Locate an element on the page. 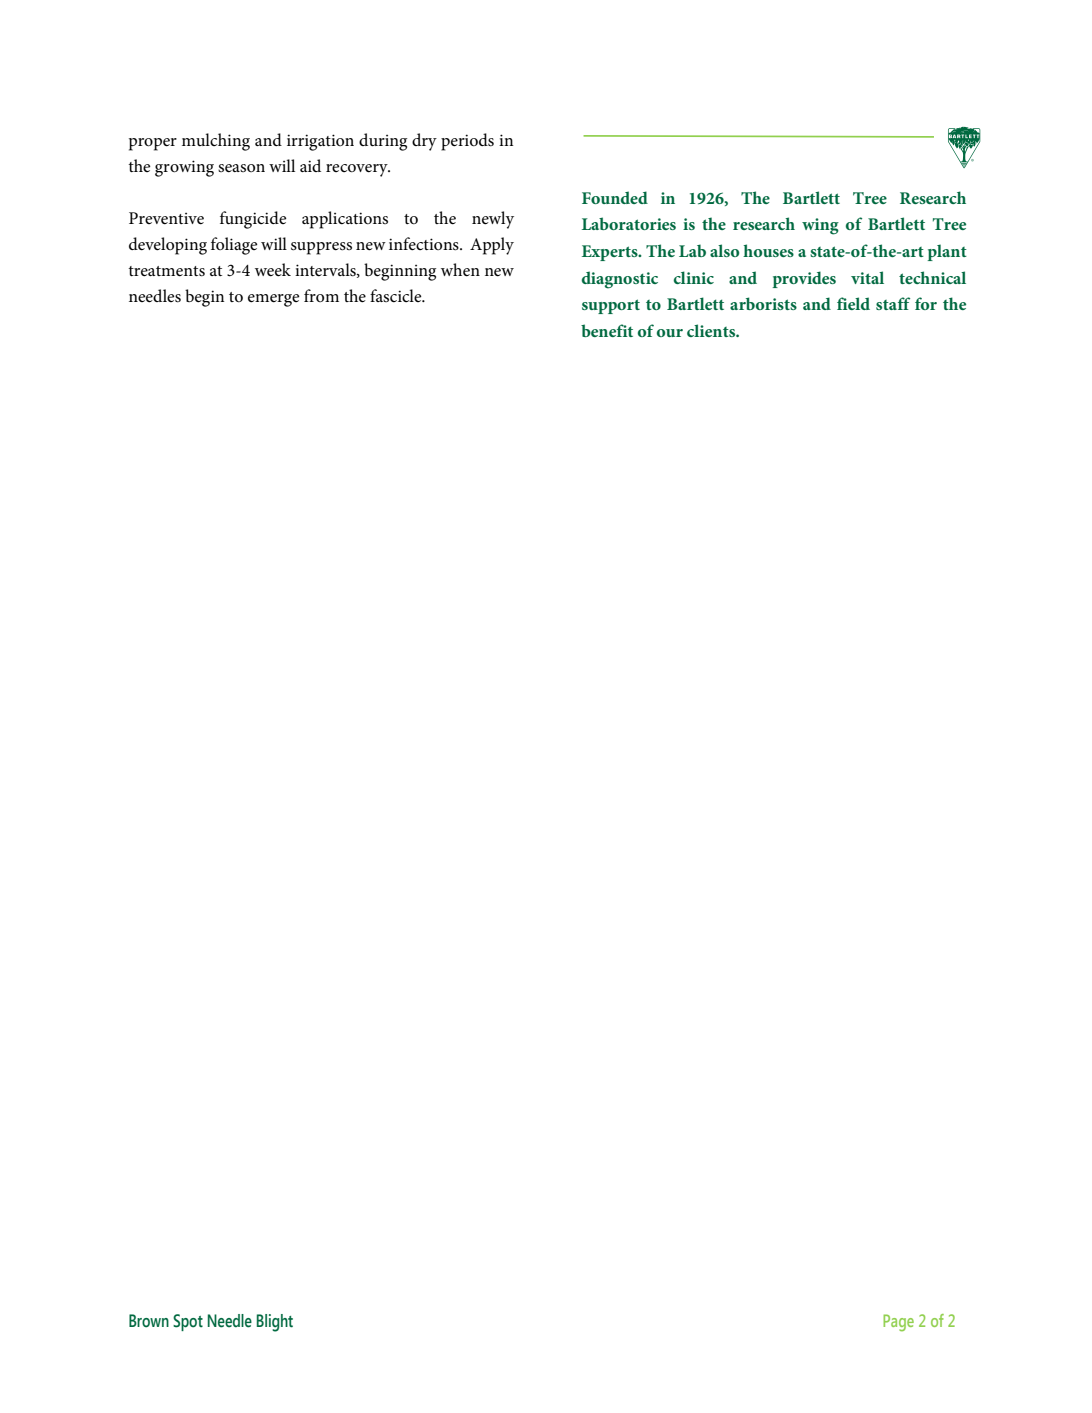 This document has height=1413, width=1092. our is located at coordinates (670, 333).
